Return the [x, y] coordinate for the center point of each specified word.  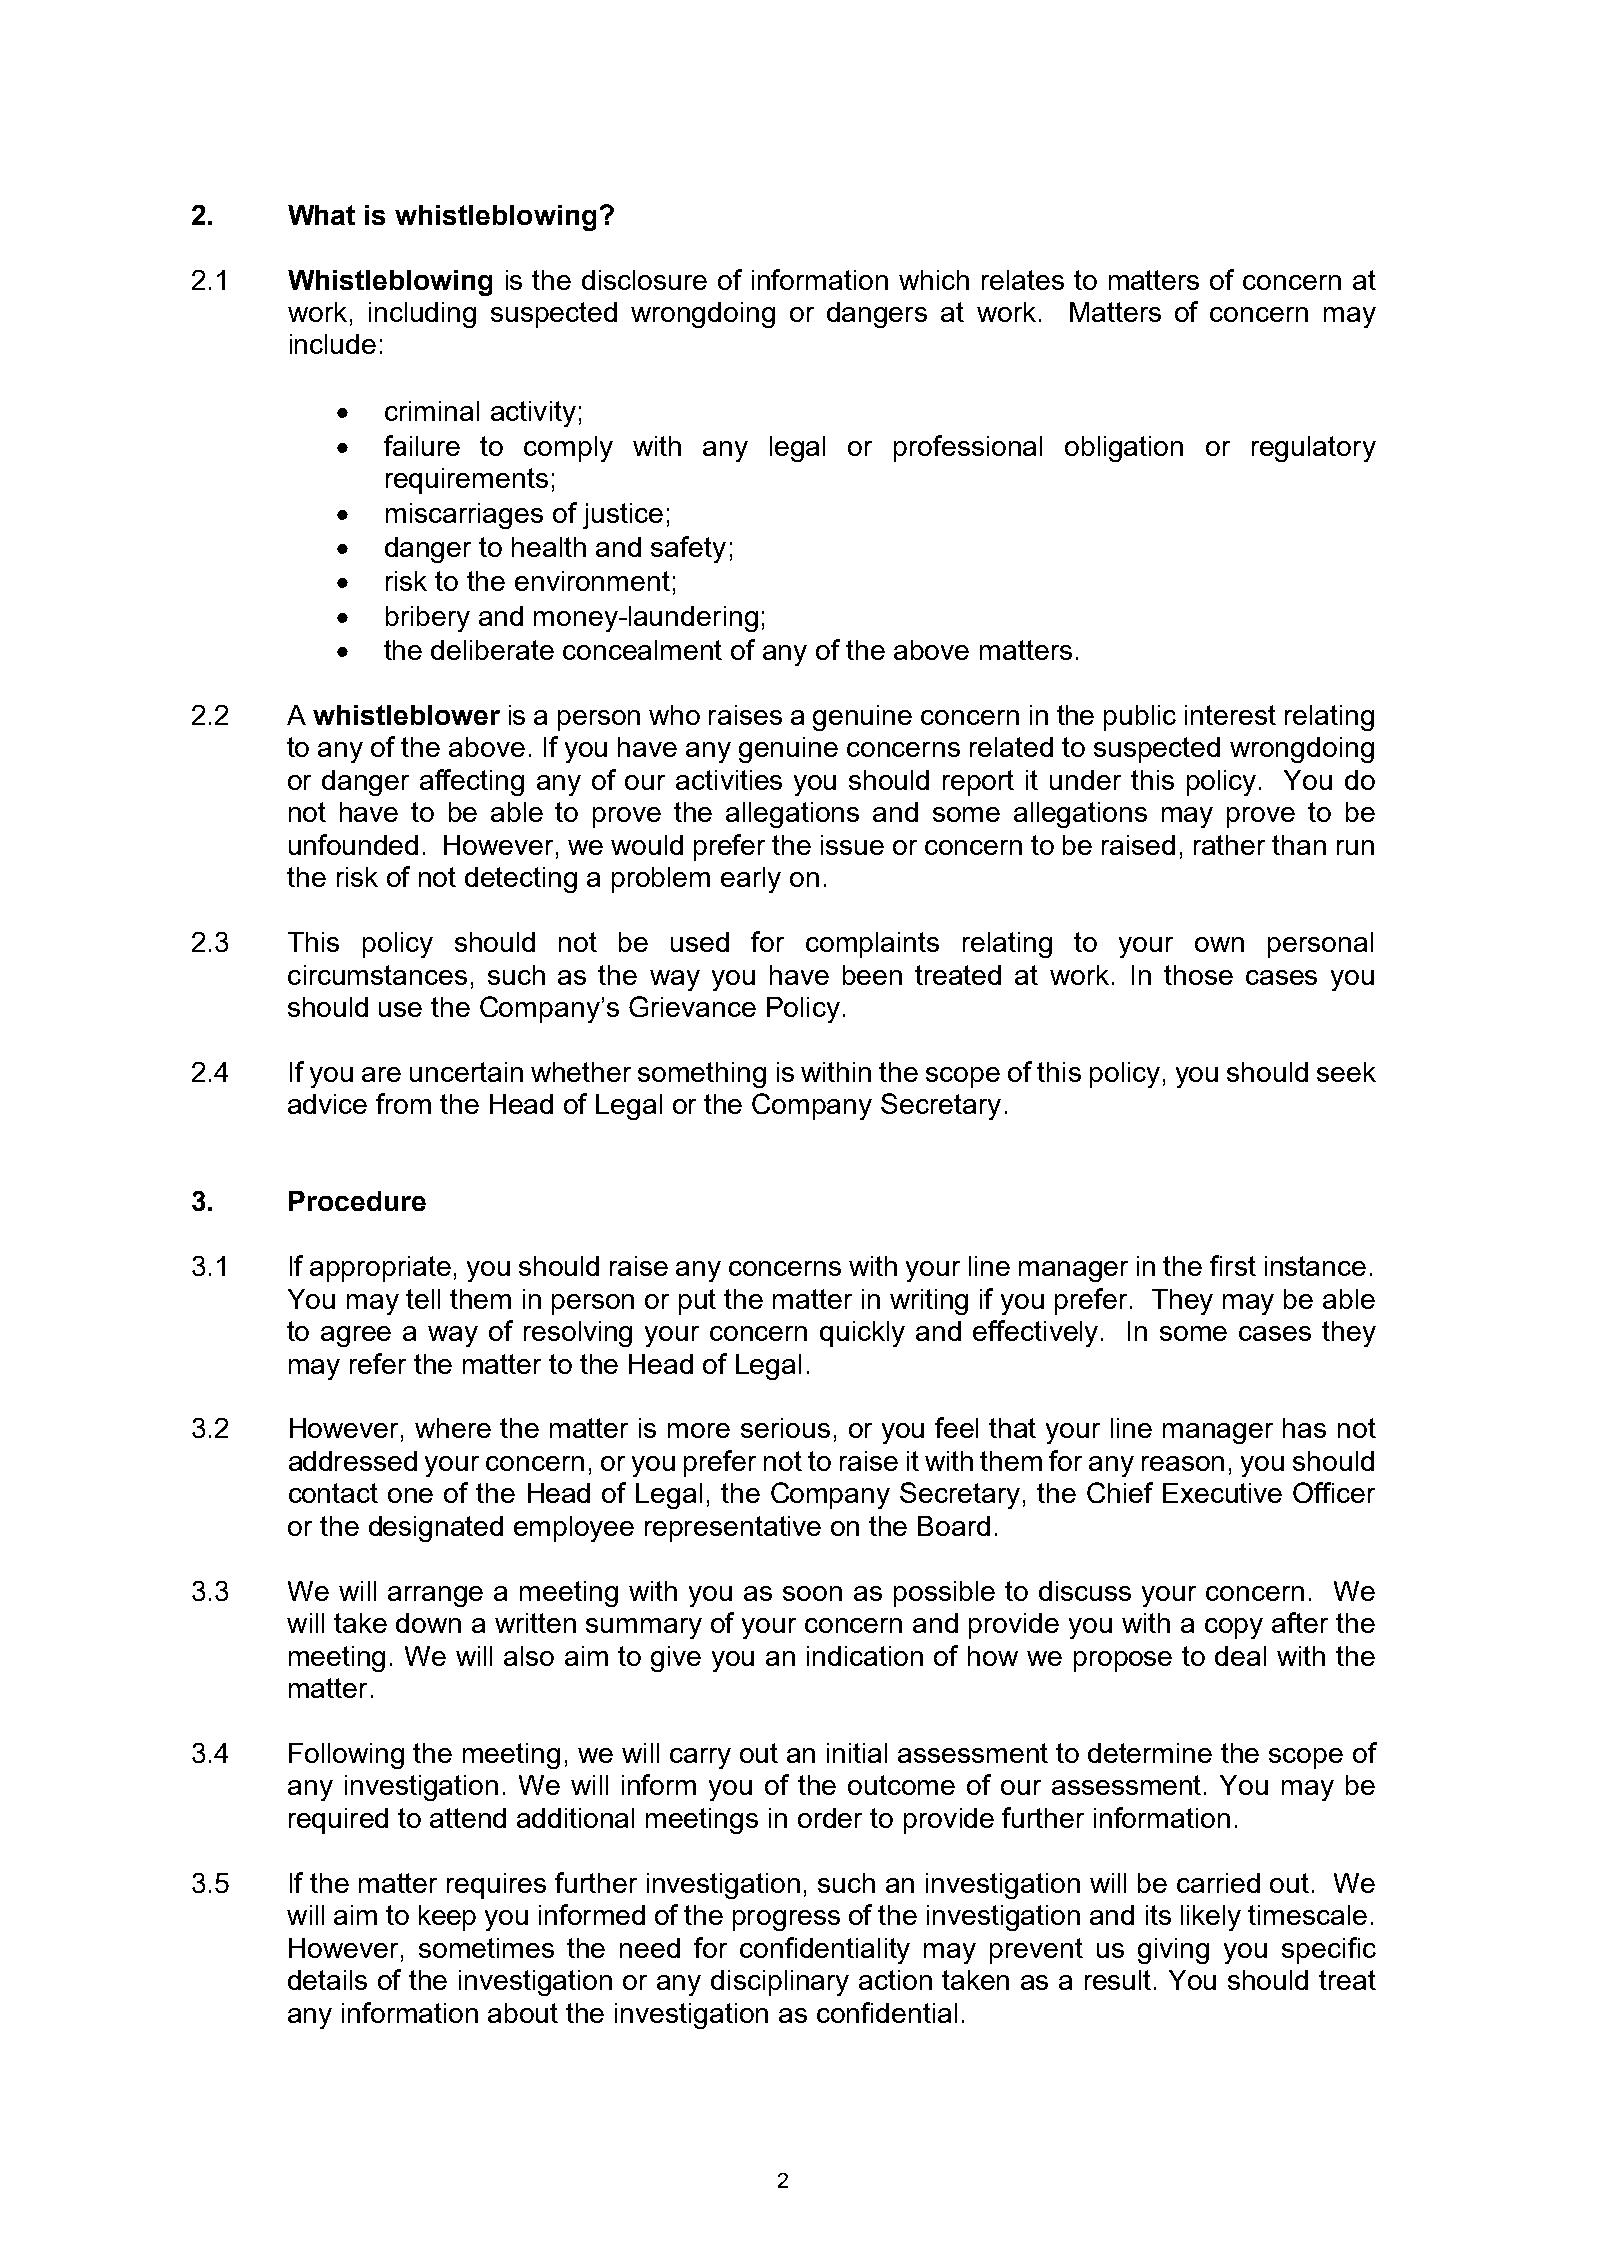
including [422, 315]
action [895, 1980]
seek [1346, 1072]
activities [729, 780]
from [403, 1103]
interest [1230, 715]
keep [447, 1918]
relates [1023, 280]
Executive [1222, 1493]
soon [812, 1593]
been [872, 975]
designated [436, 1529]
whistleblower [406, 715]
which [934, 280]
